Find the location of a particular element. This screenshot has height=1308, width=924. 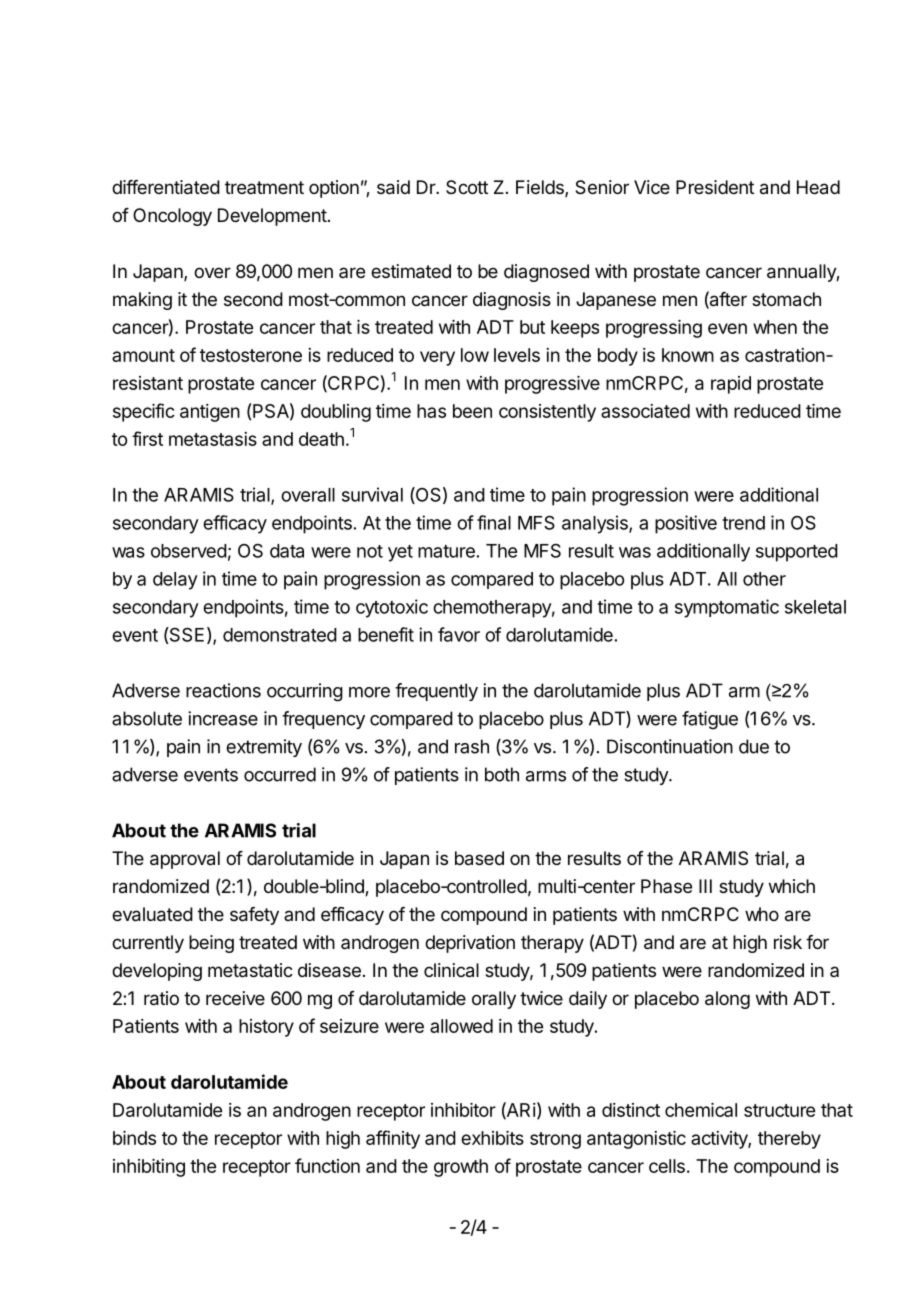

Scott is located at coordinates (467, 187).
